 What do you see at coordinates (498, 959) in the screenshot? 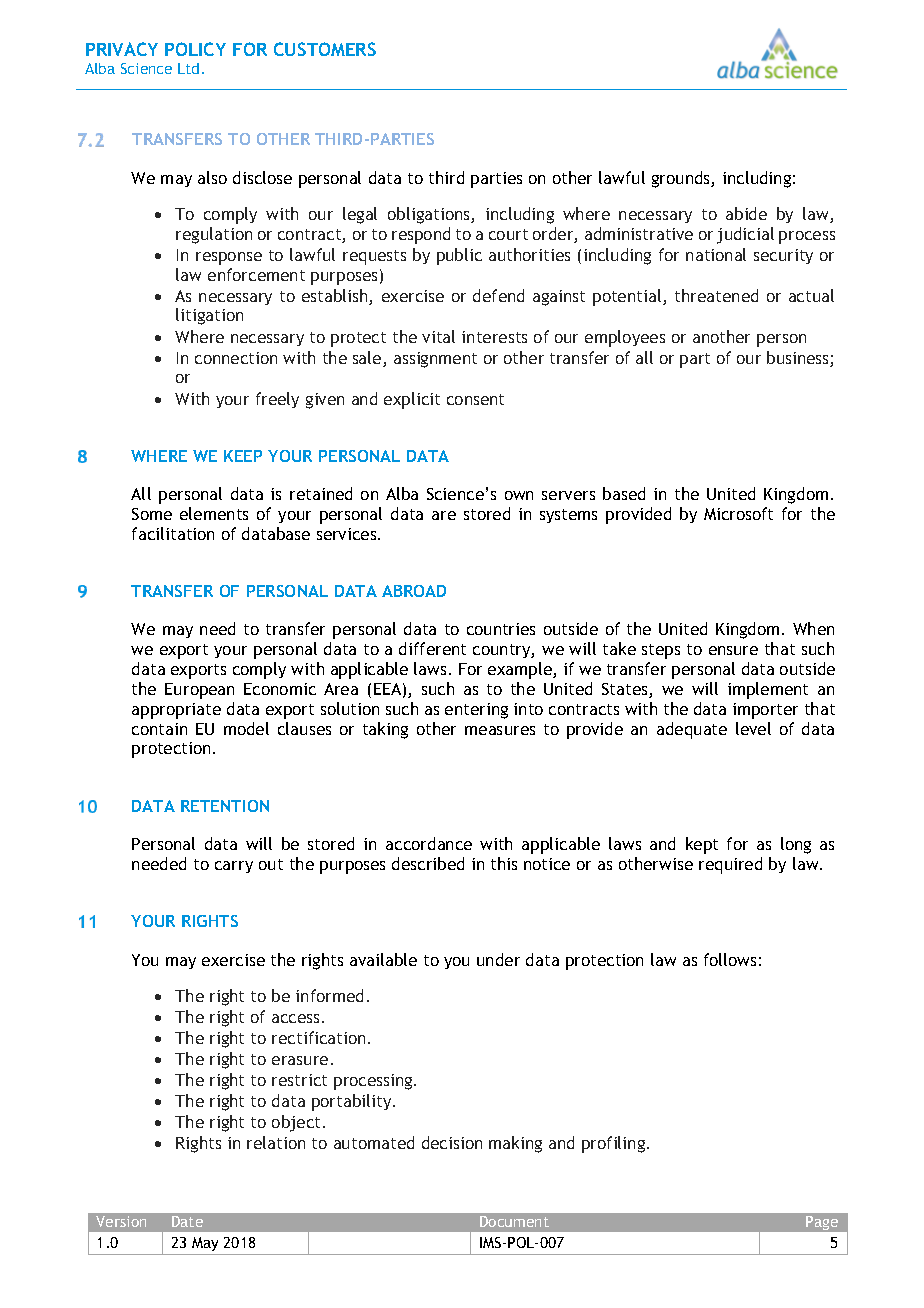
I see `under` at bounding box center [498, 959].
